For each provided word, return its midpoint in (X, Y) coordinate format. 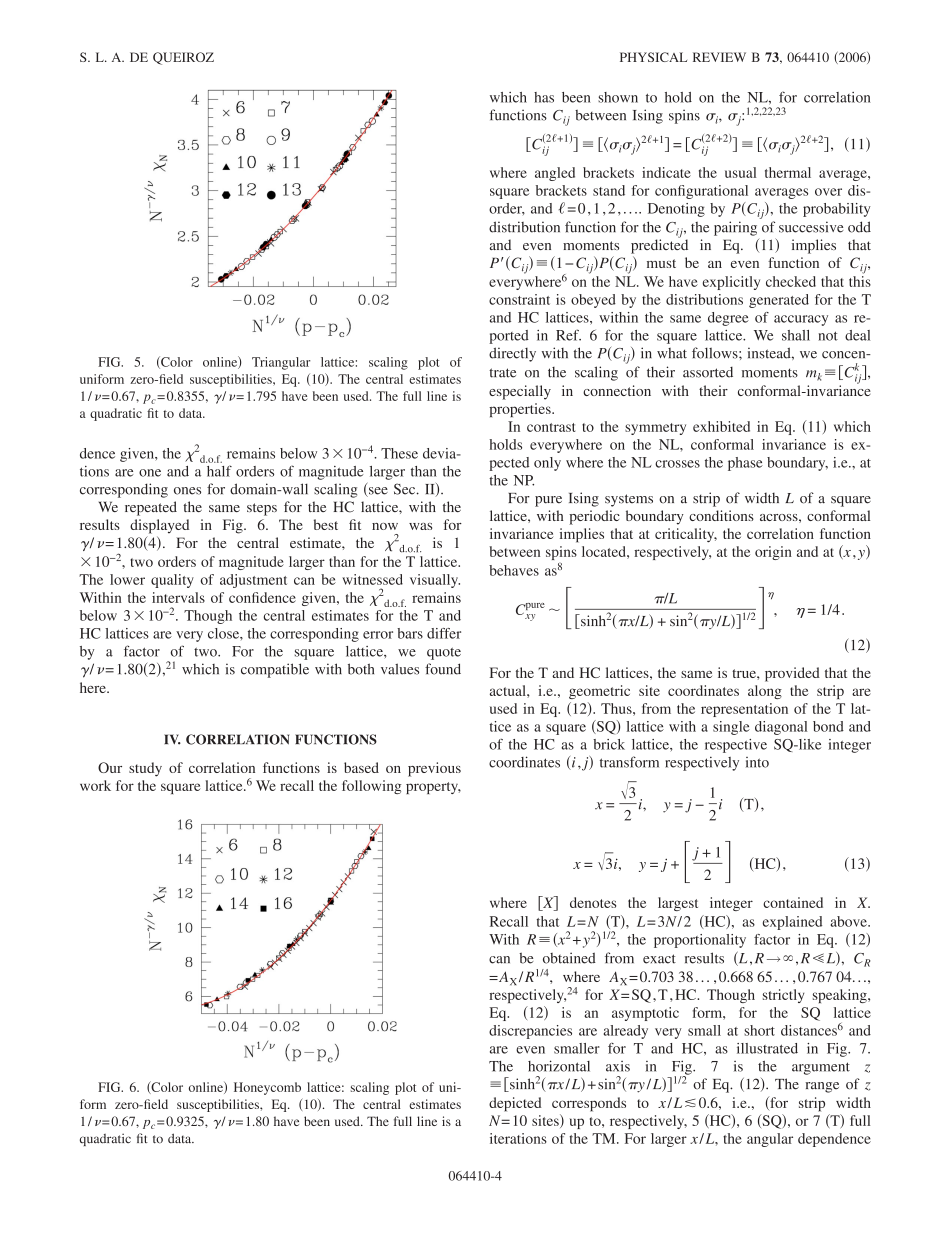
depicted (515, 1104)
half (219, 471)
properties (521, 410)
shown (618, 97)
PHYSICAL (653, 57)
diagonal (781, 728)
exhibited (721, 426)
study (145, 769)
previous (434, 769)
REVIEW (719, 57)
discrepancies (530, 1032)
